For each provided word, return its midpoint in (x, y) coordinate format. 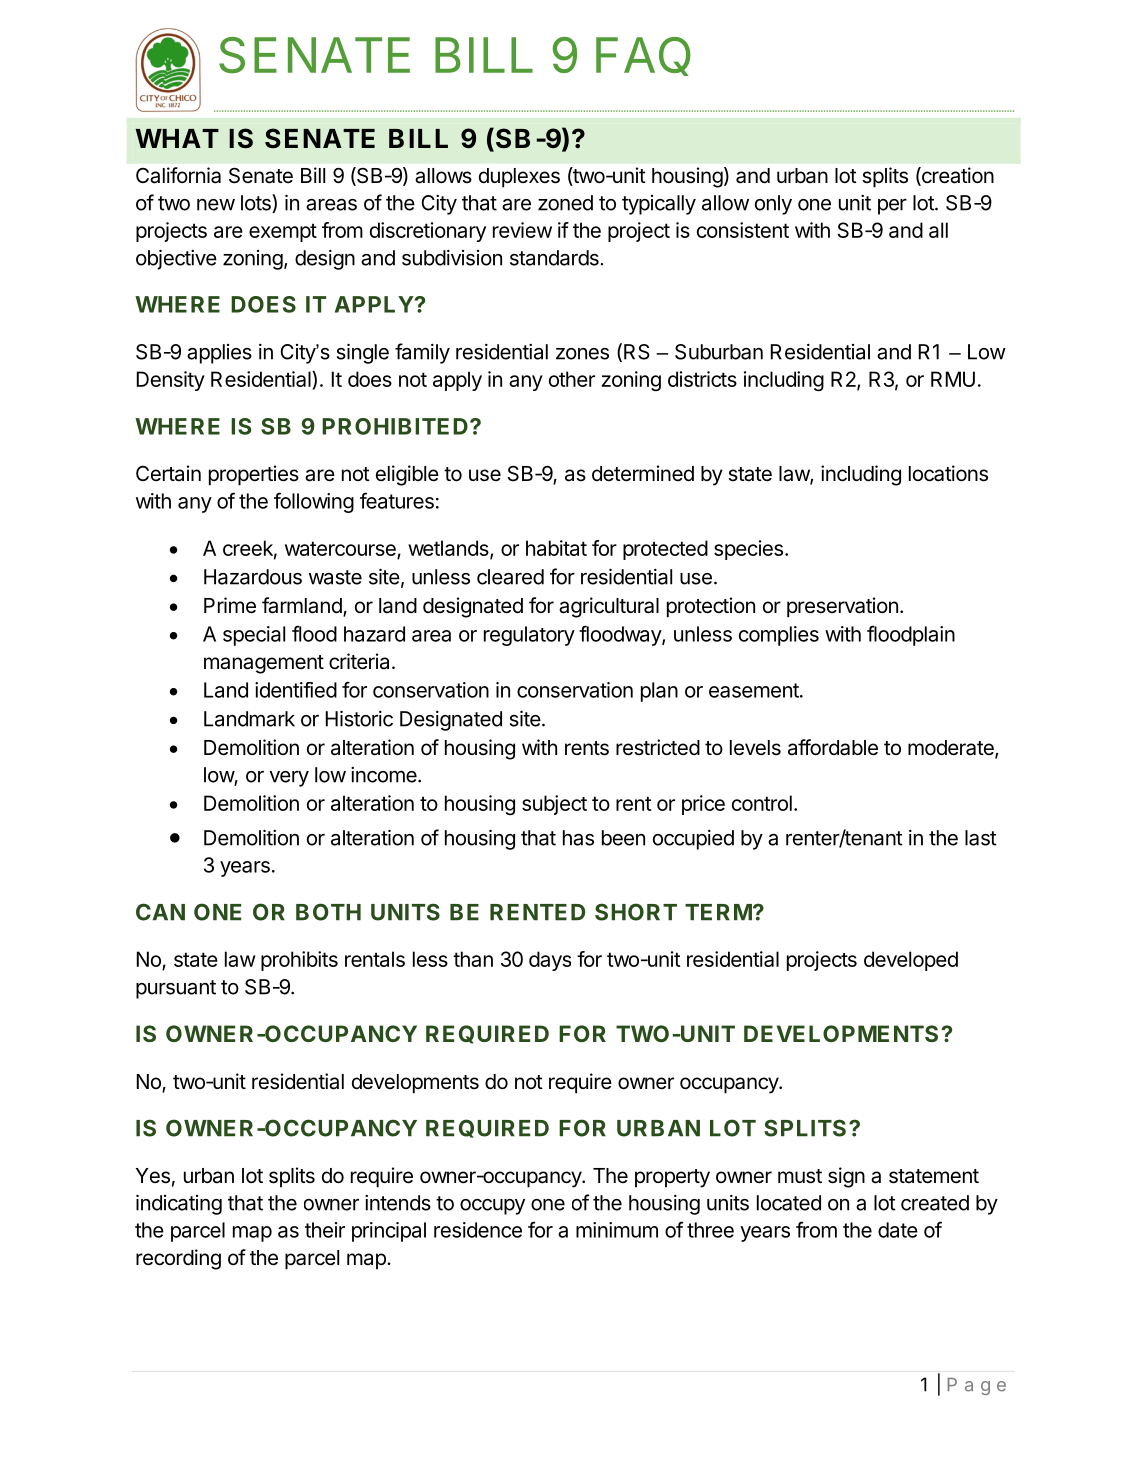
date (898, 1230)
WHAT (177, 138)
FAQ (643, 56)
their (325, 1230)
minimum (617, 1230)
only (773, 205)
